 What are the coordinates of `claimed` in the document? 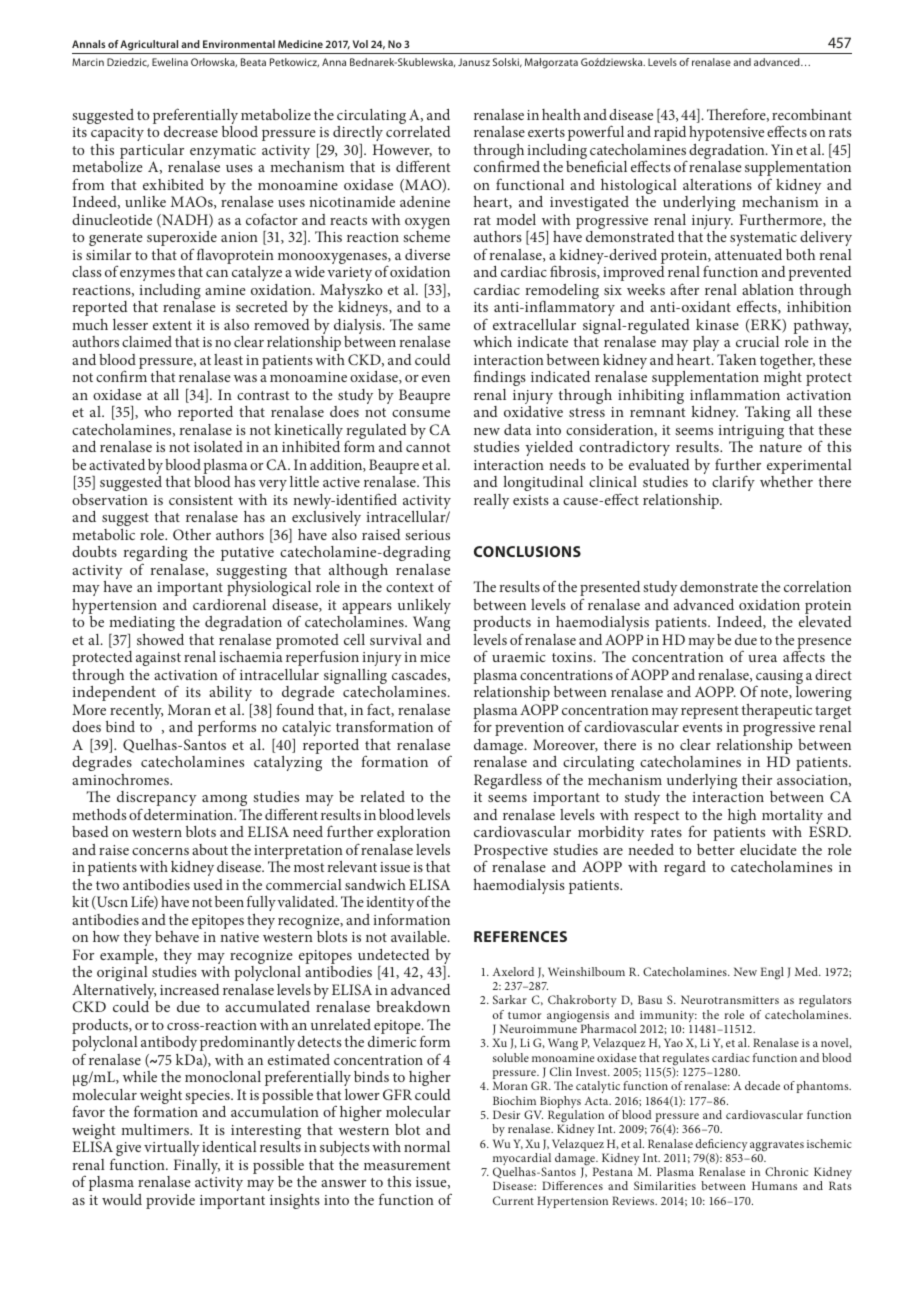 It's located at (147, 341).
